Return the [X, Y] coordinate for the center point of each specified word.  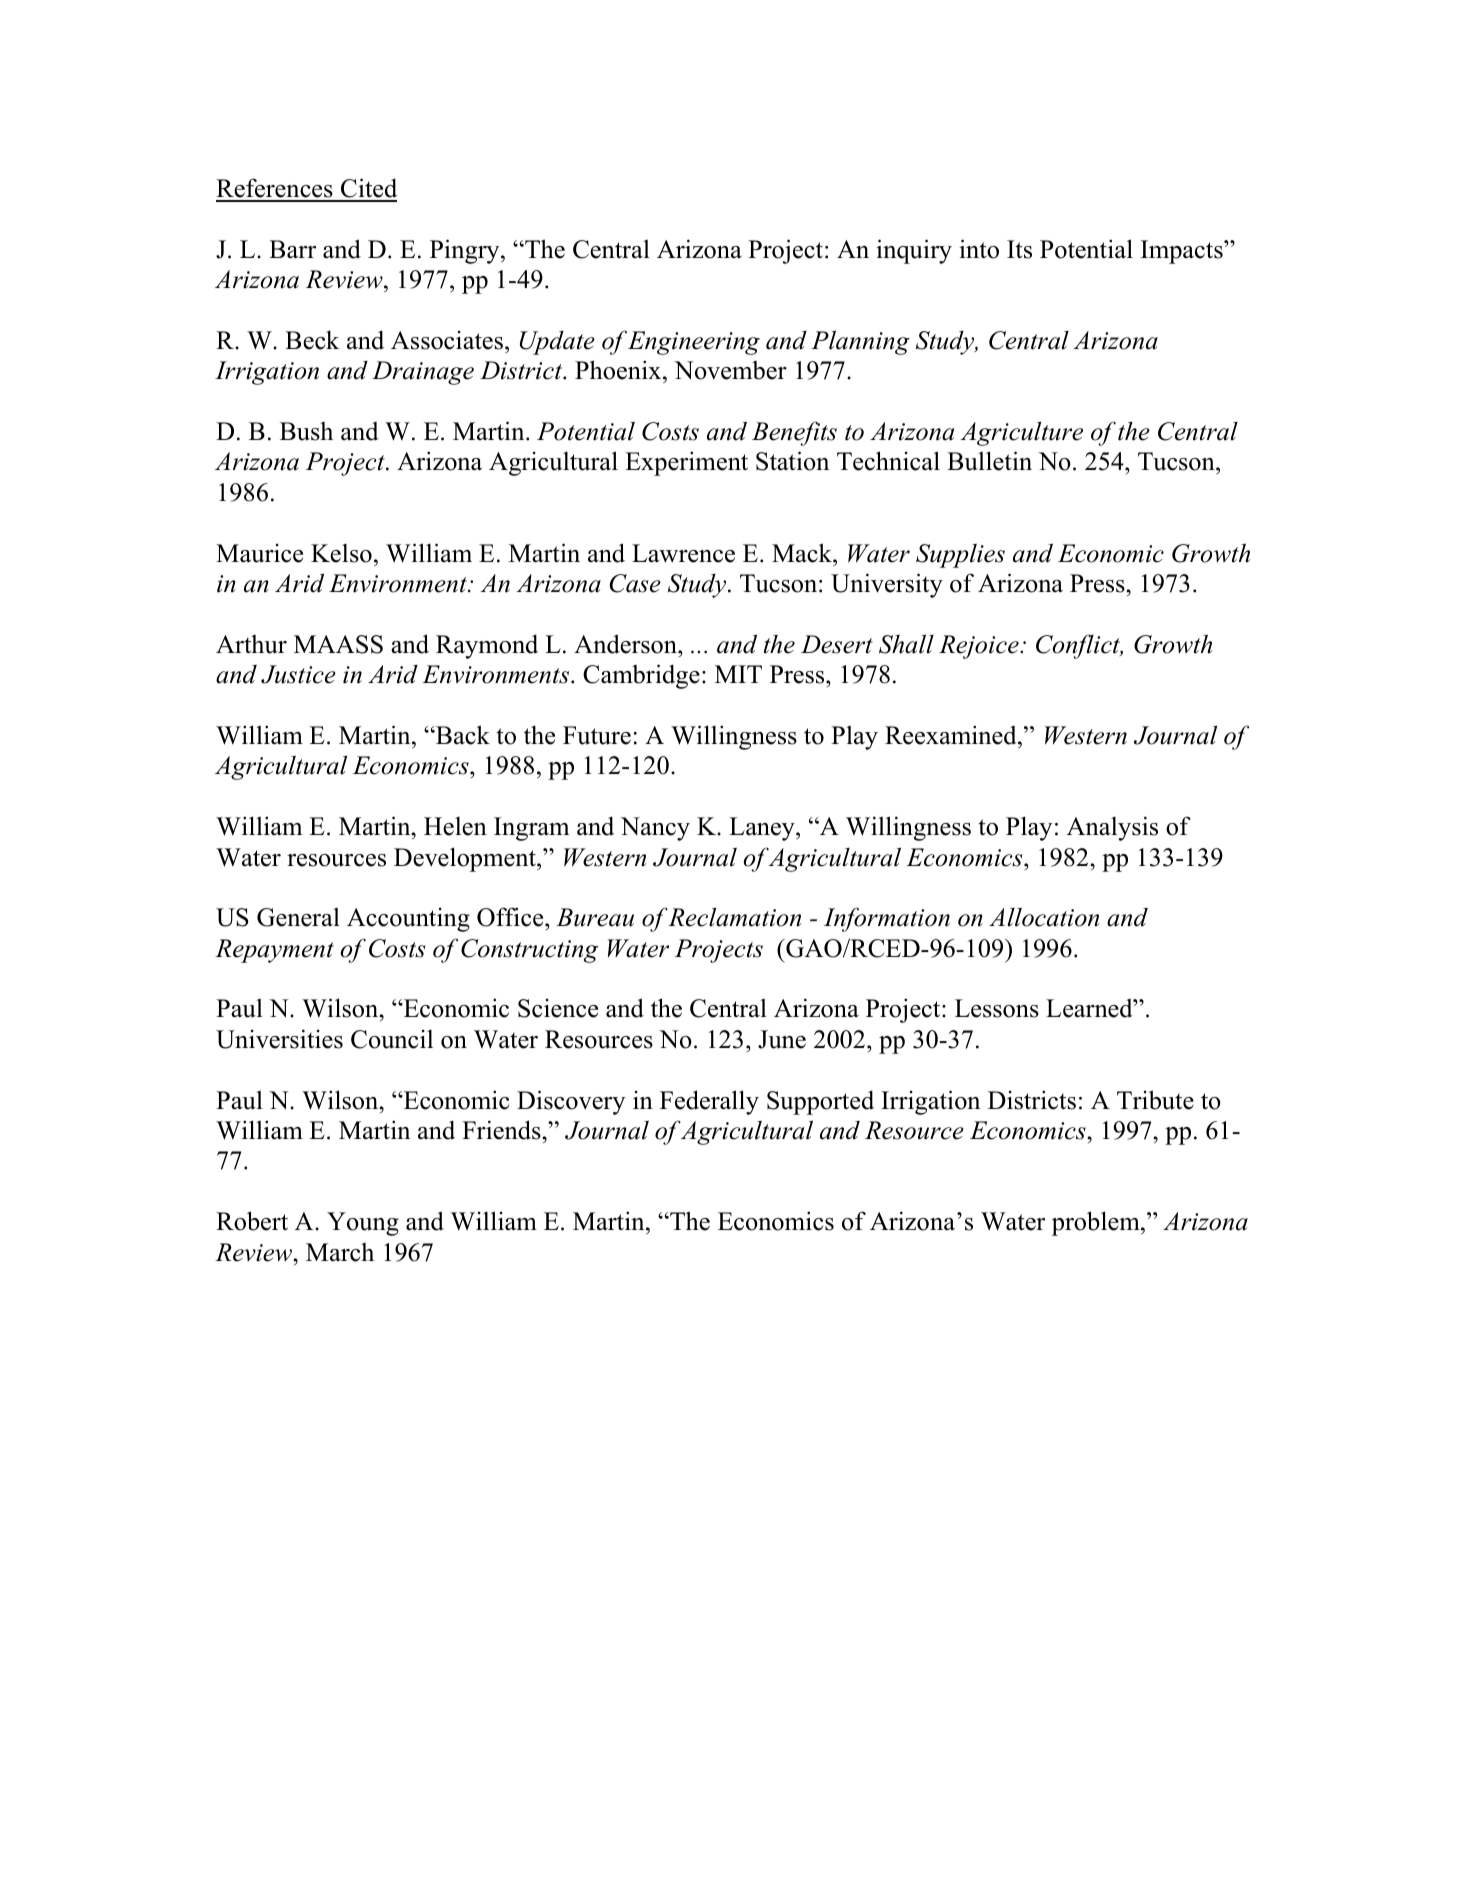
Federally [709, 1102]
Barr [292, 249]
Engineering [694, 343]
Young [363, 1224]
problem [1097, 1223]
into [979, 249]
